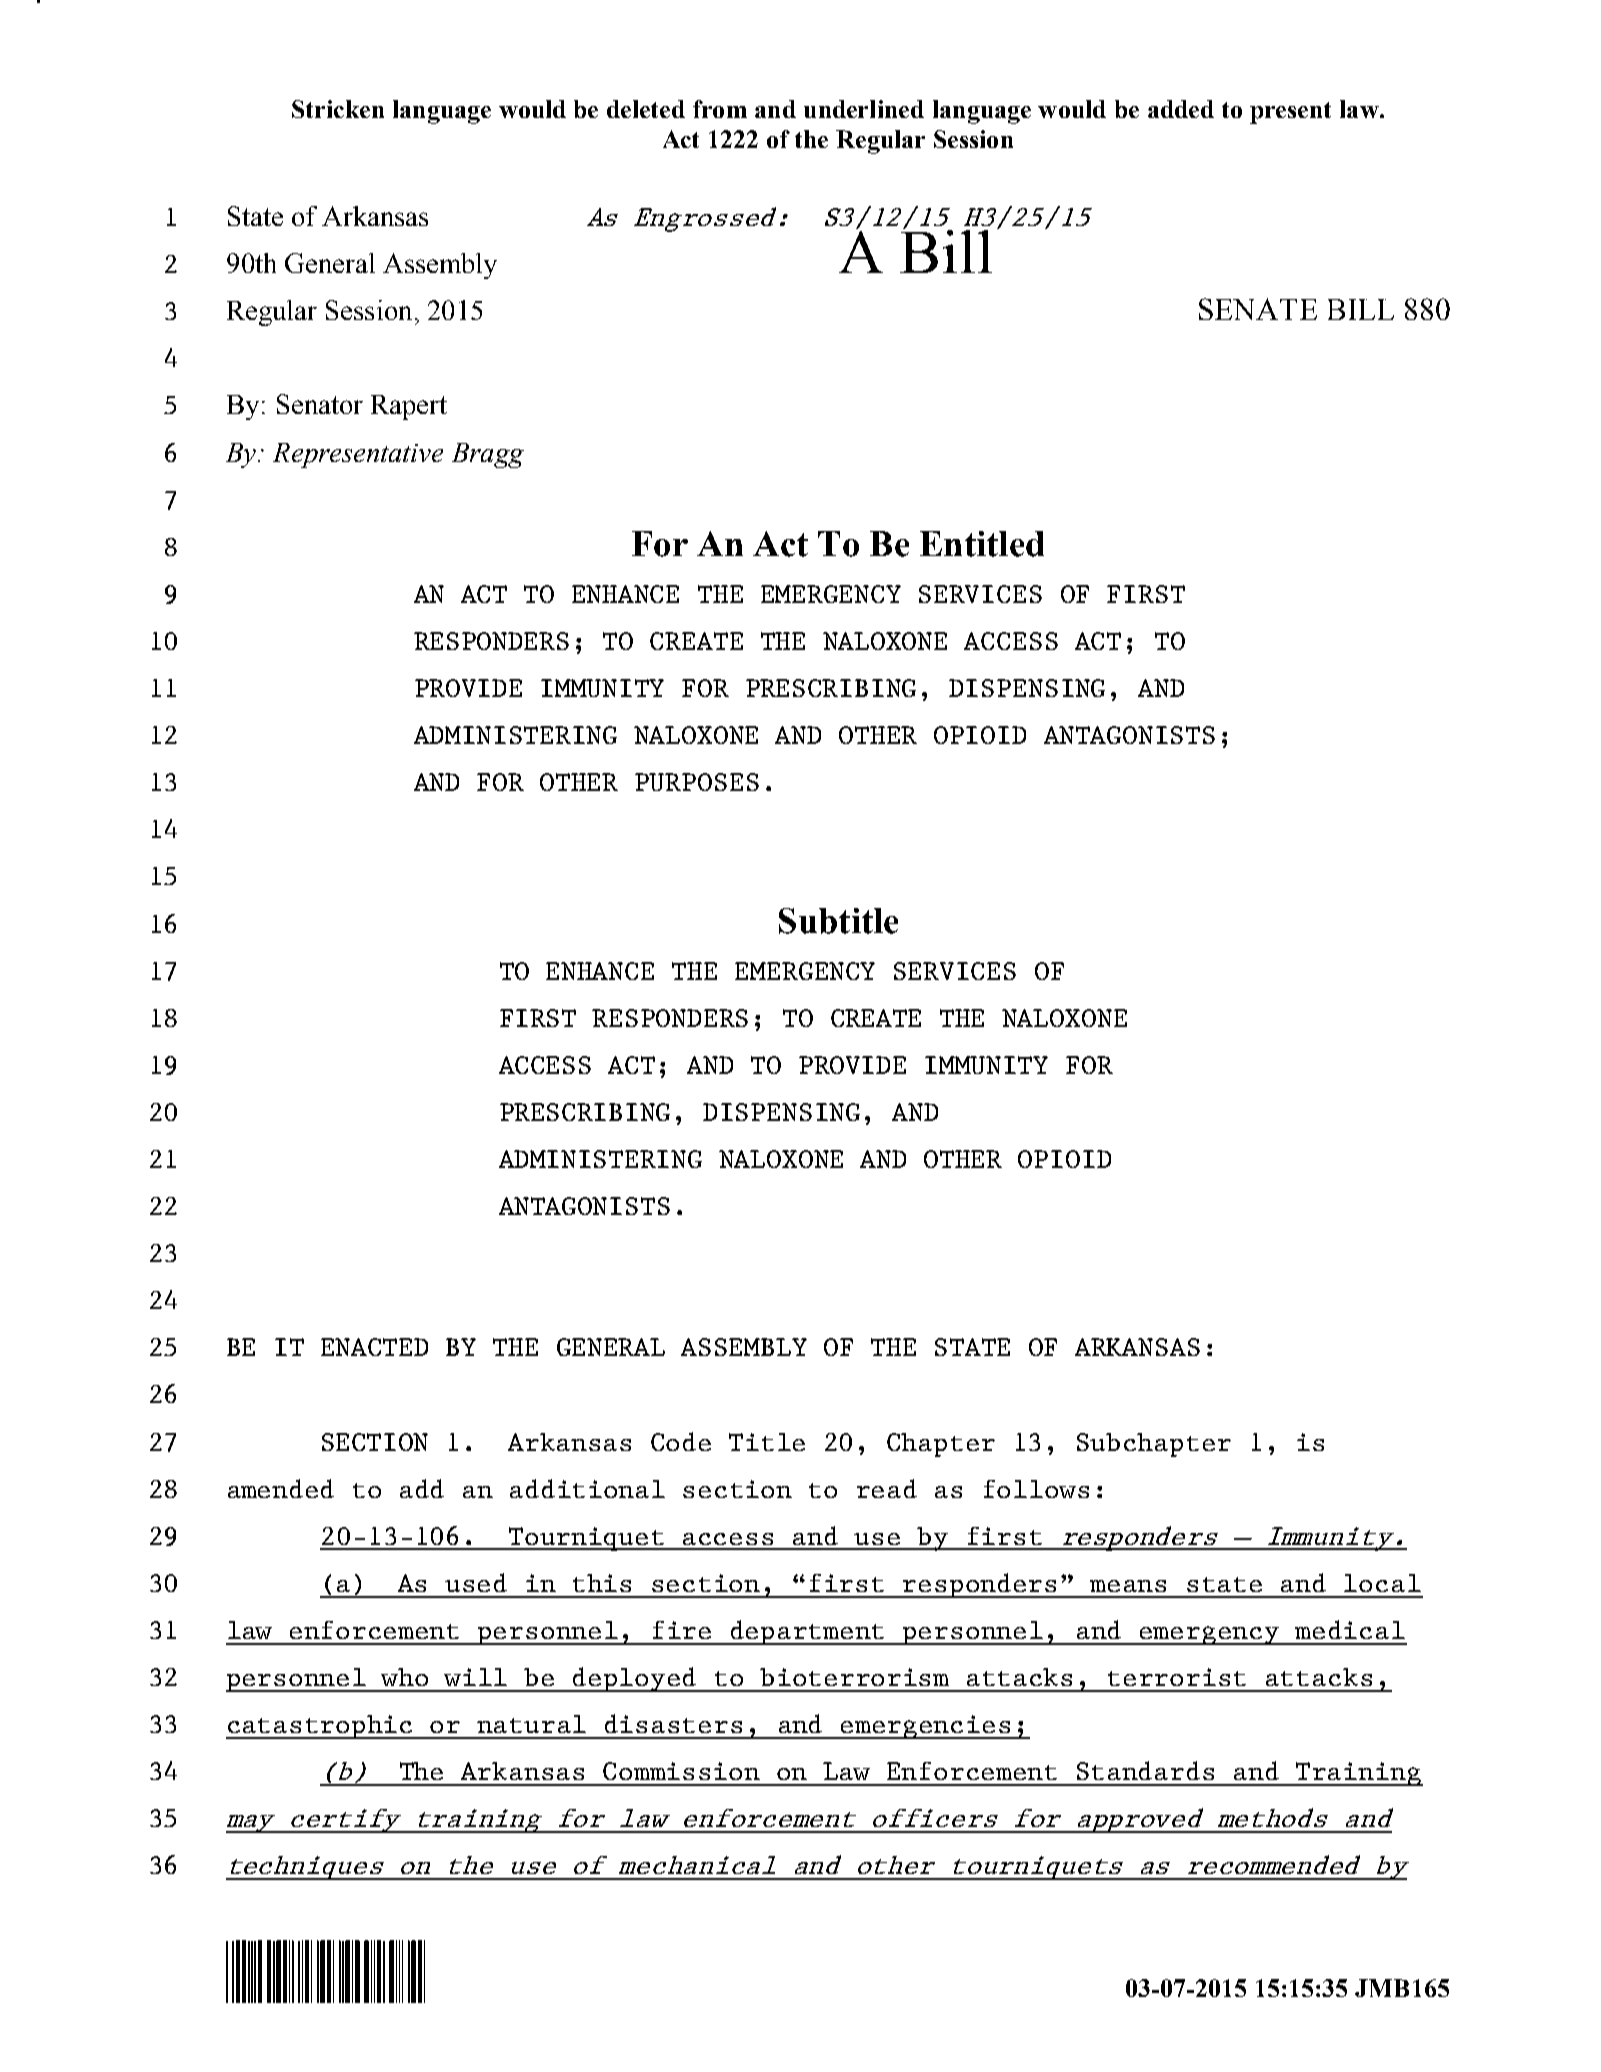 The image size is (1601, 2072). What do you see at coordinates (374, 1347) in the screenshot?
I see `ENACTED` at bounding box center [374, 1347].
